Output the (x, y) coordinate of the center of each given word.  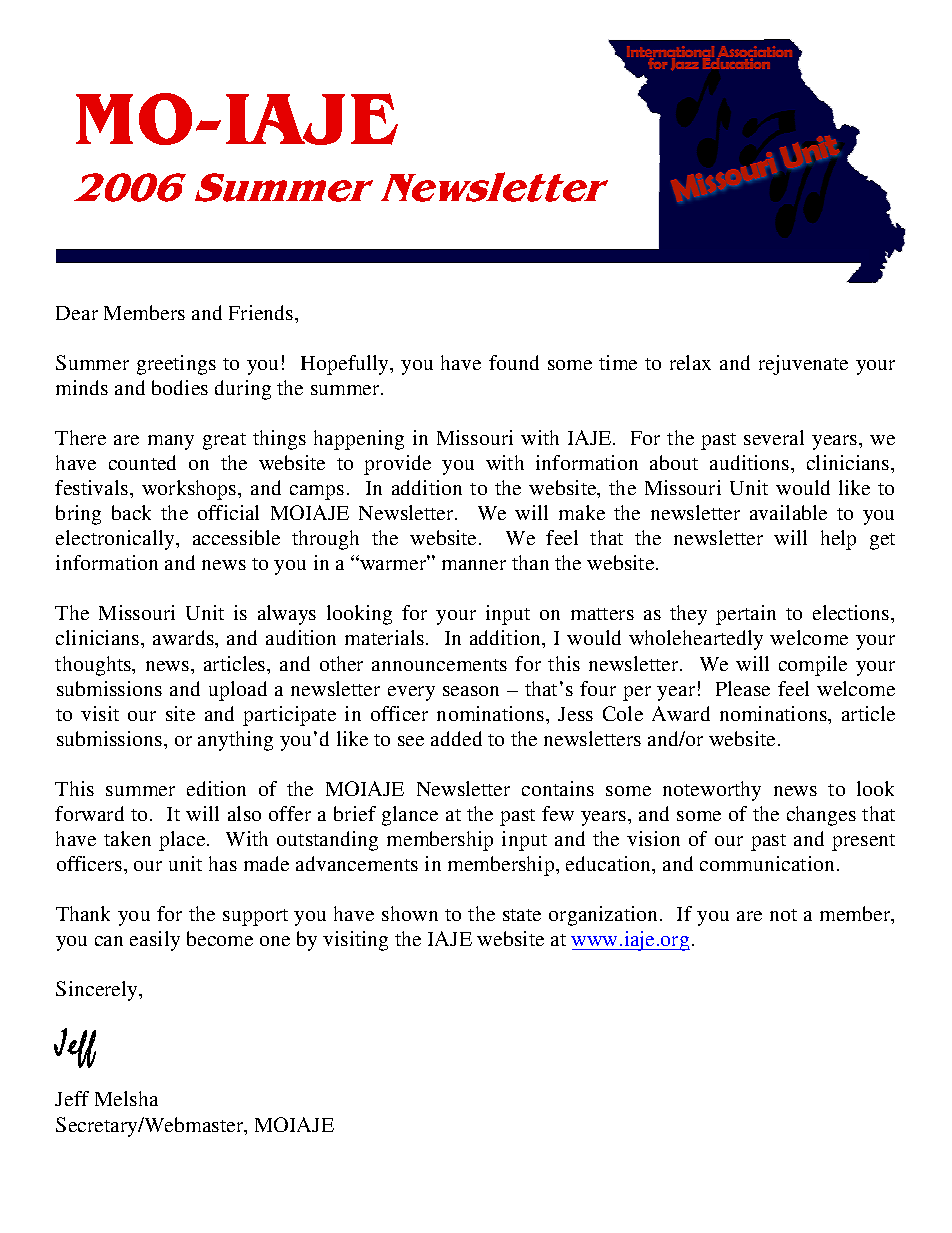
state (522, 915)
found (514, 362)
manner (474, 565)
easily (155, 941)
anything (235, 741)
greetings (176, 365)
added (456, 738)
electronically (116, 540)
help (838, 540)
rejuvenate (803, 365)
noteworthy (712, 791)
